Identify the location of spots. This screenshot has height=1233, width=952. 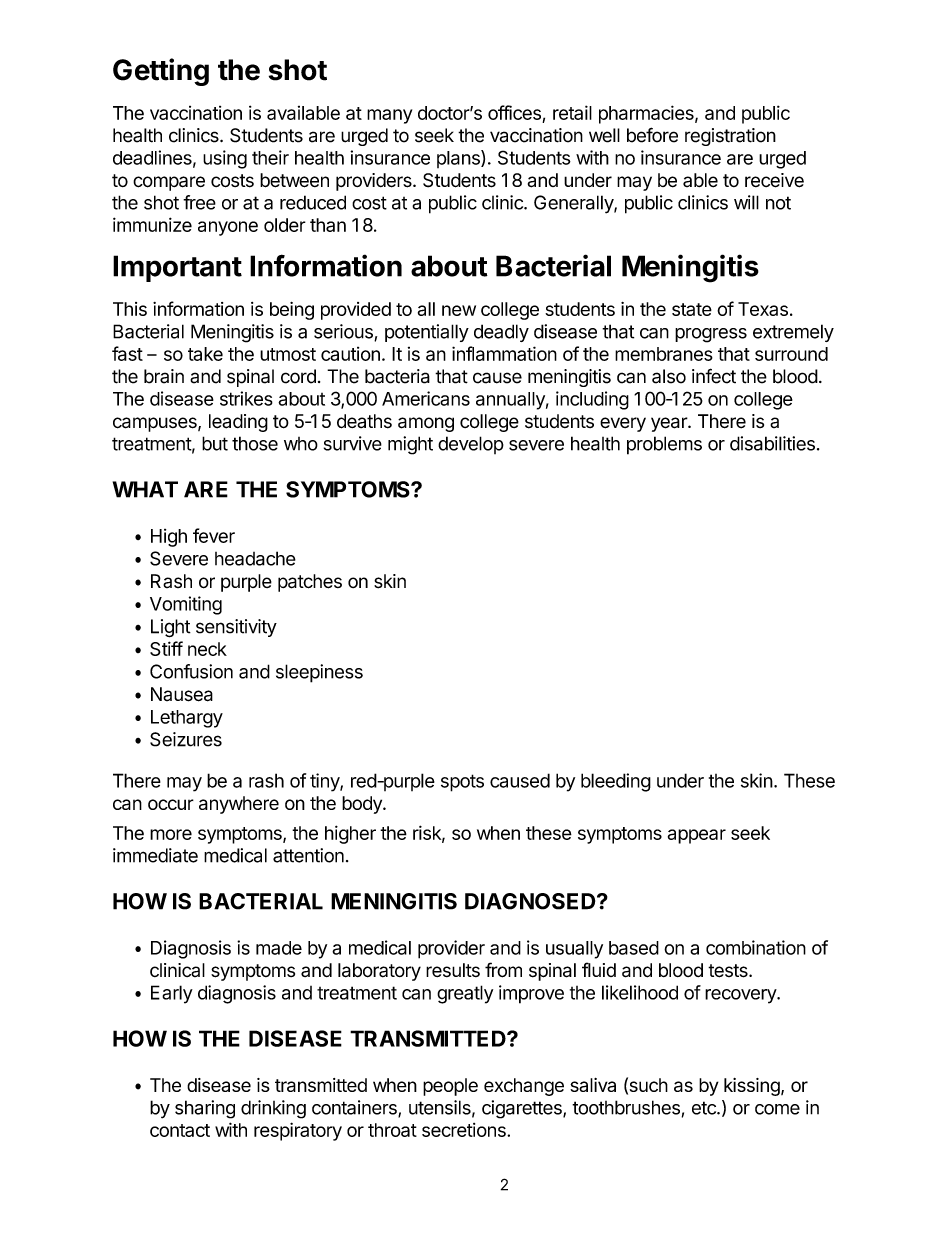
(462, 783).
